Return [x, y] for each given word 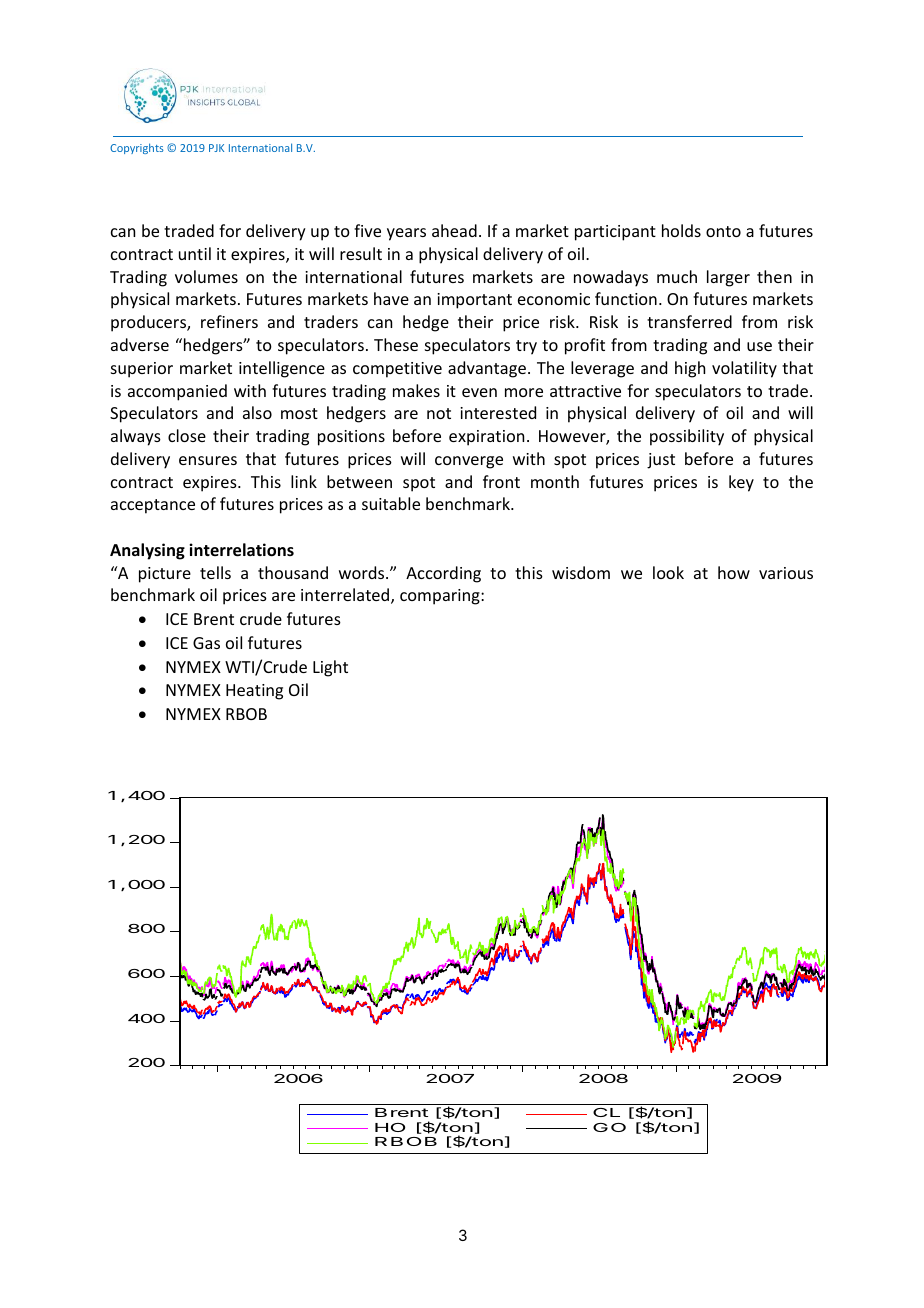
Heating [254, 692]
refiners [229, 321]
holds [681, 230]
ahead [454, 230]
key [741, 483]
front [501, 481]
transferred [689, 321]
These [396, 344]
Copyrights [137, 148]
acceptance [153, 506]
